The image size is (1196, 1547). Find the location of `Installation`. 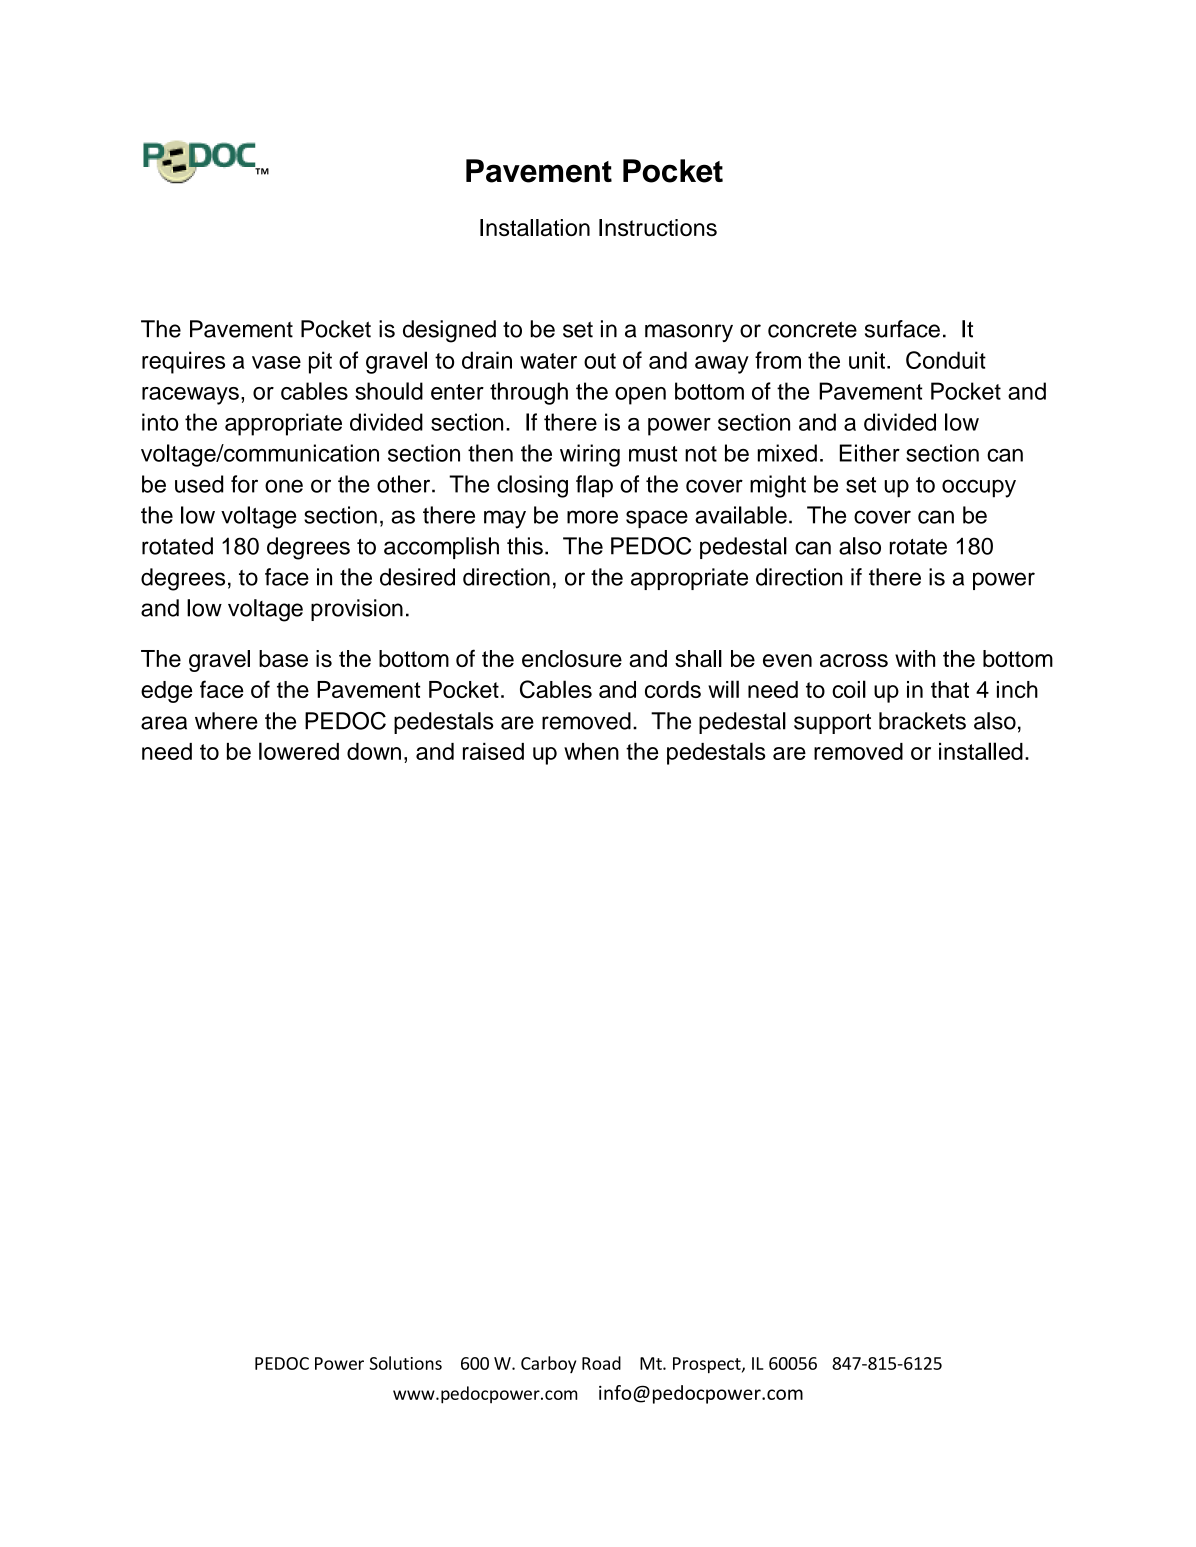

Installation is located at coordinates (535, 227).
